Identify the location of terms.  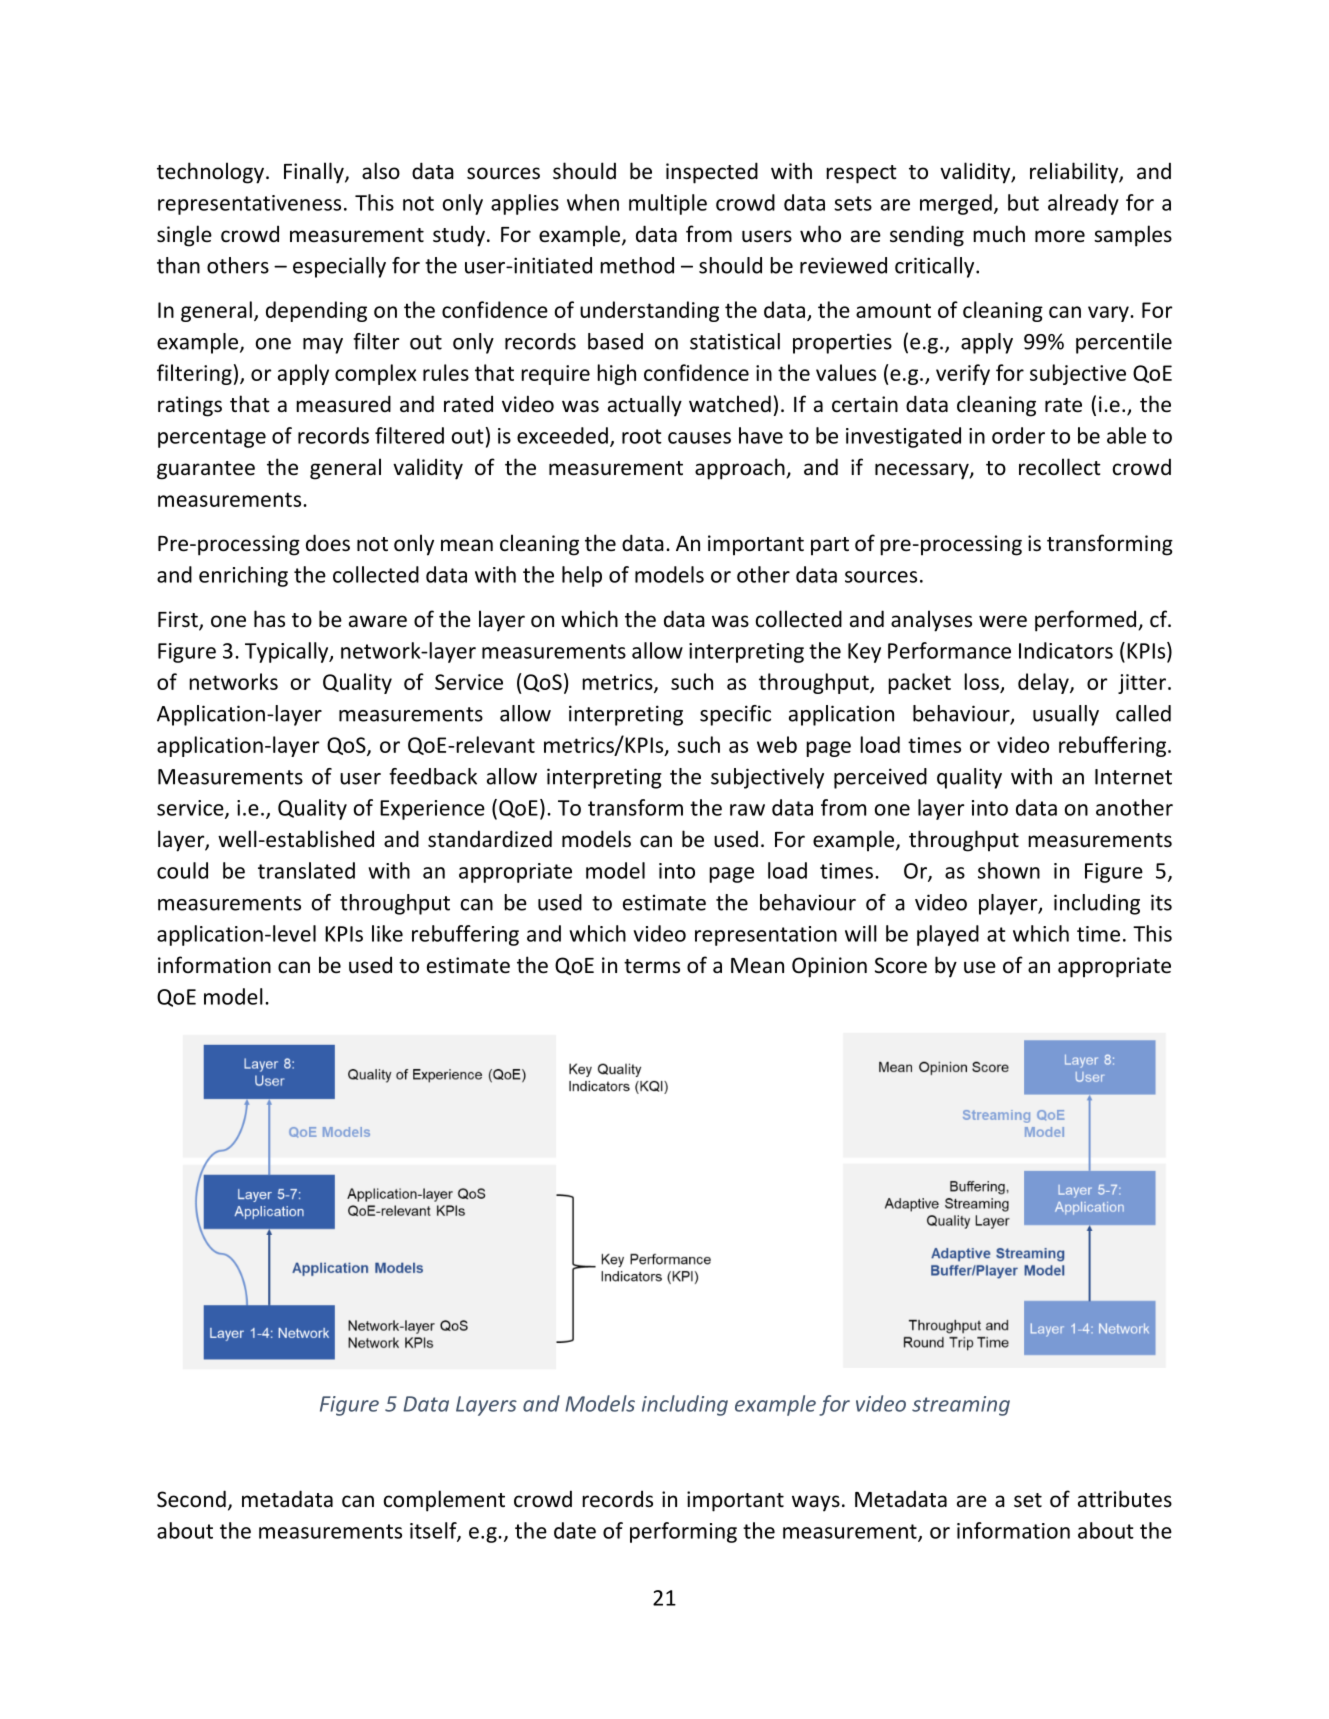
(652, 966).
